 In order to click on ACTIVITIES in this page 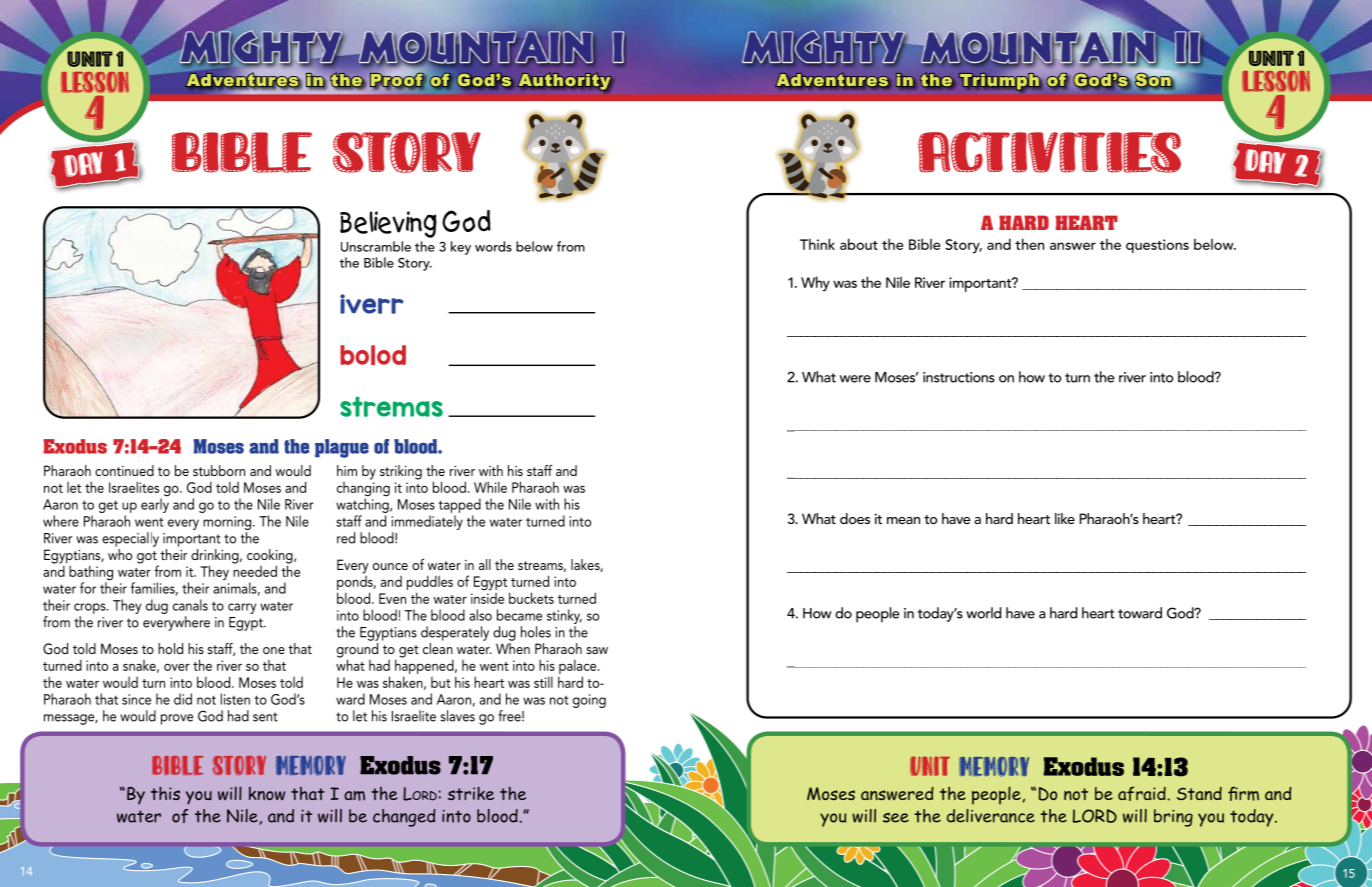, I will do `click(1049, 152)`.
